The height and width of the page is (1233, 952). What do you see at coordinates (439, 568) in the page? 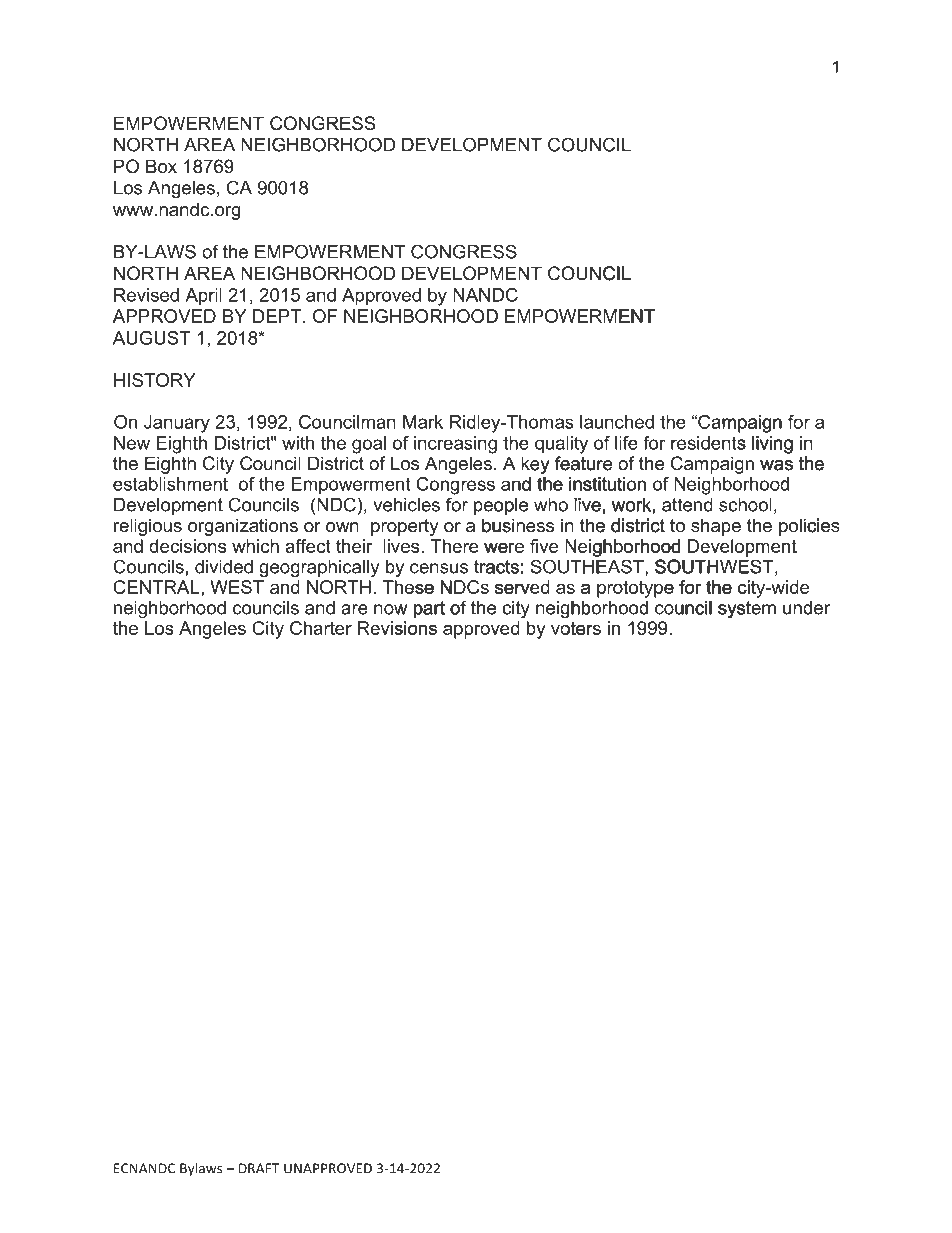
I see `census` at bounding box center [439, 568].
